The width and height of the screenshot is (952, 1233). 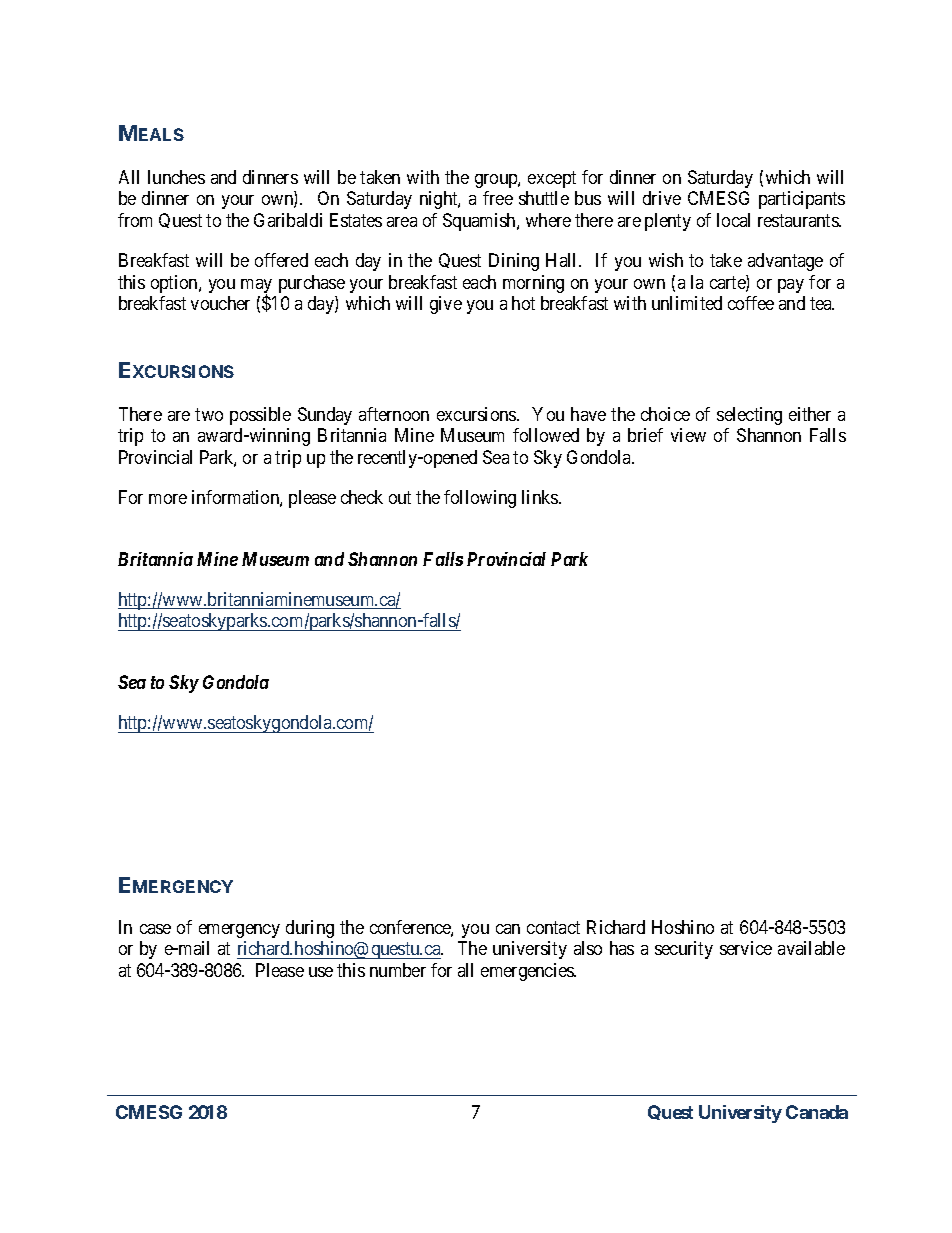 I want to click on free, so click(x=498, y=198).
